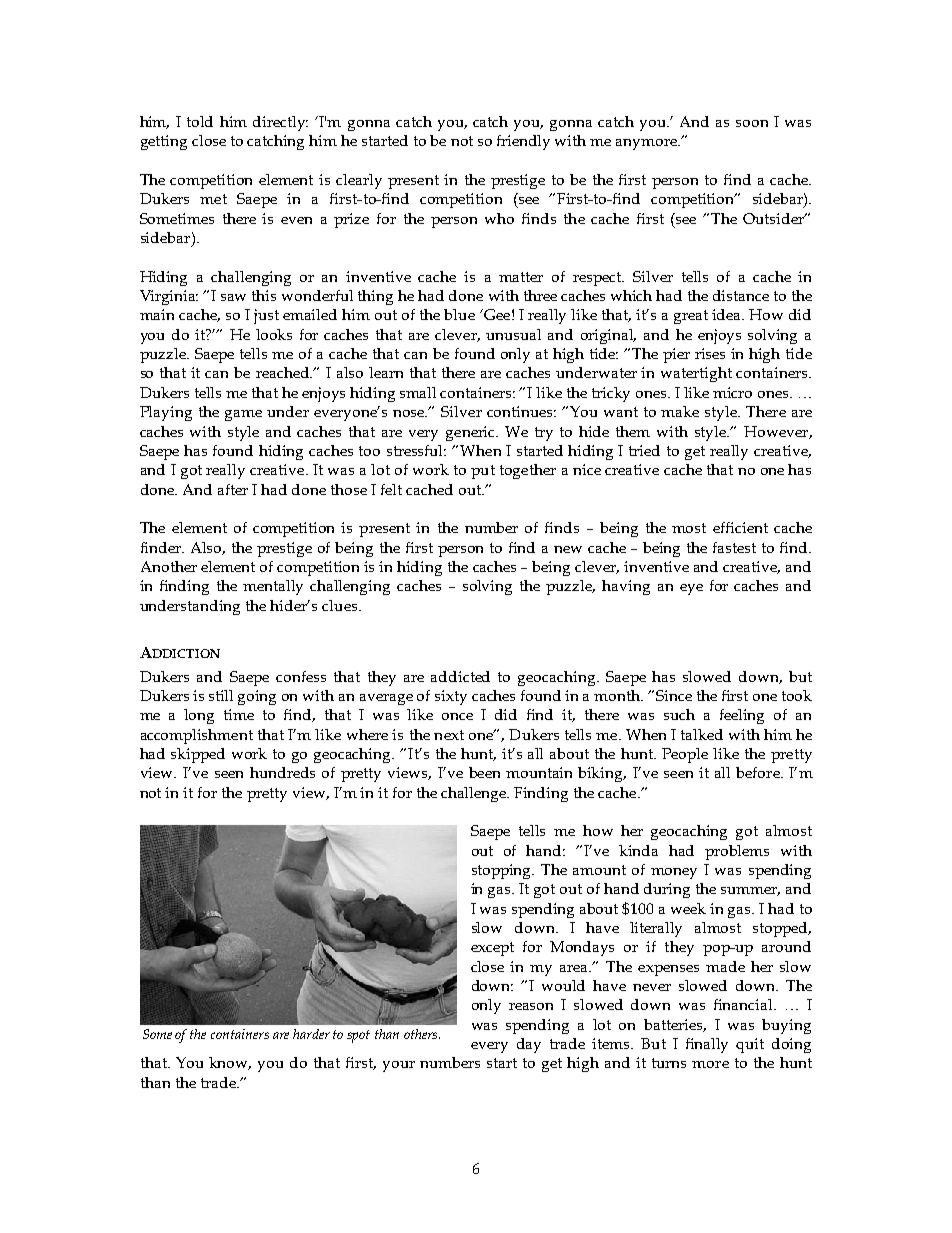  I want to click on unusual, so click(513, 334).
